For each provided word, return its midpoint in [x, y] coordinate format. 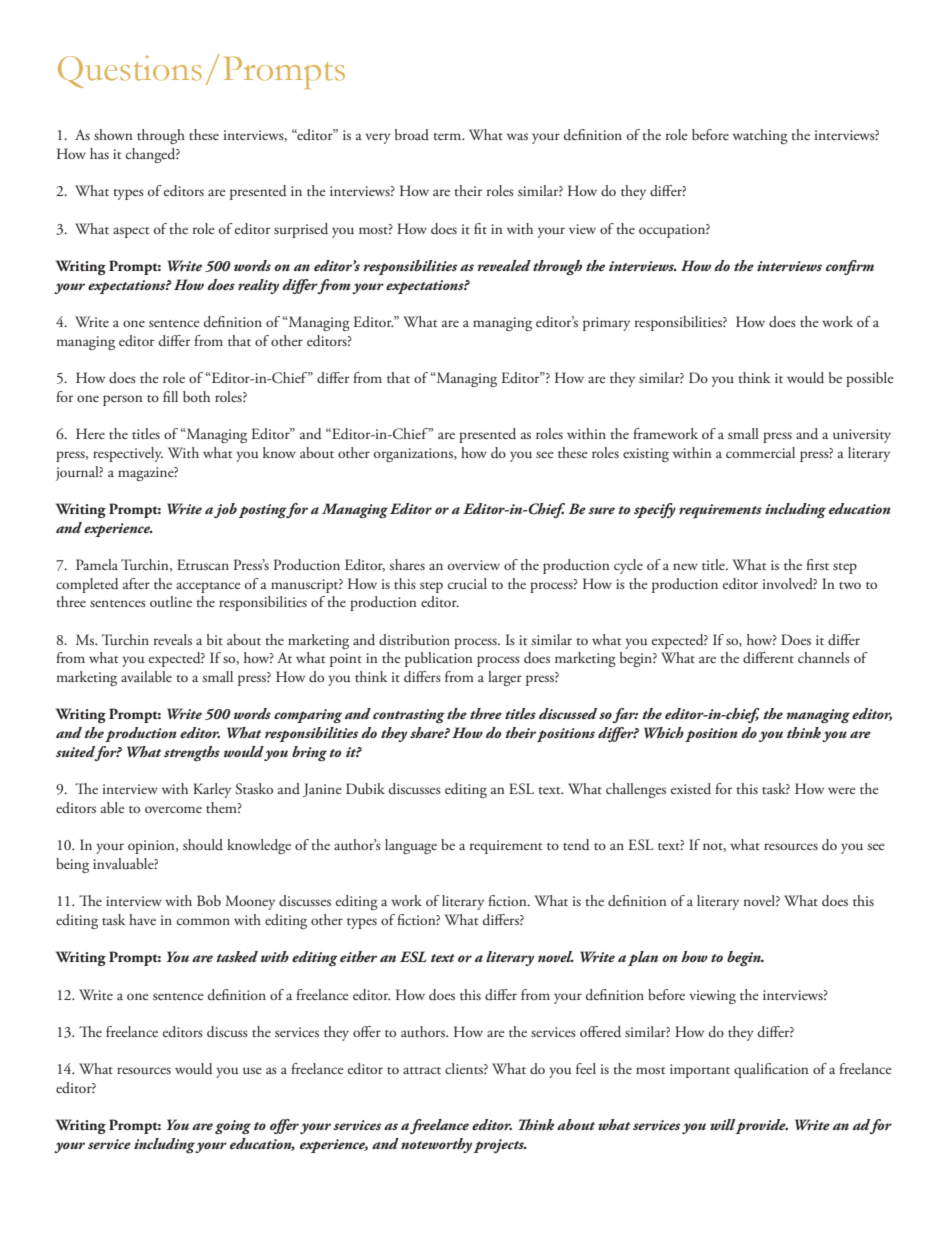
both [196, 396]
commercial [760, 452]
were [842, 790]
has [99, 153]
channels [824, 657]
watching [760, 136]
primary [606, 324]
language [411, 846]
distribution [414, 639]
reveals [173, 639]
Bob [209, 900]
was [517, 136]
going [233, 1127]
